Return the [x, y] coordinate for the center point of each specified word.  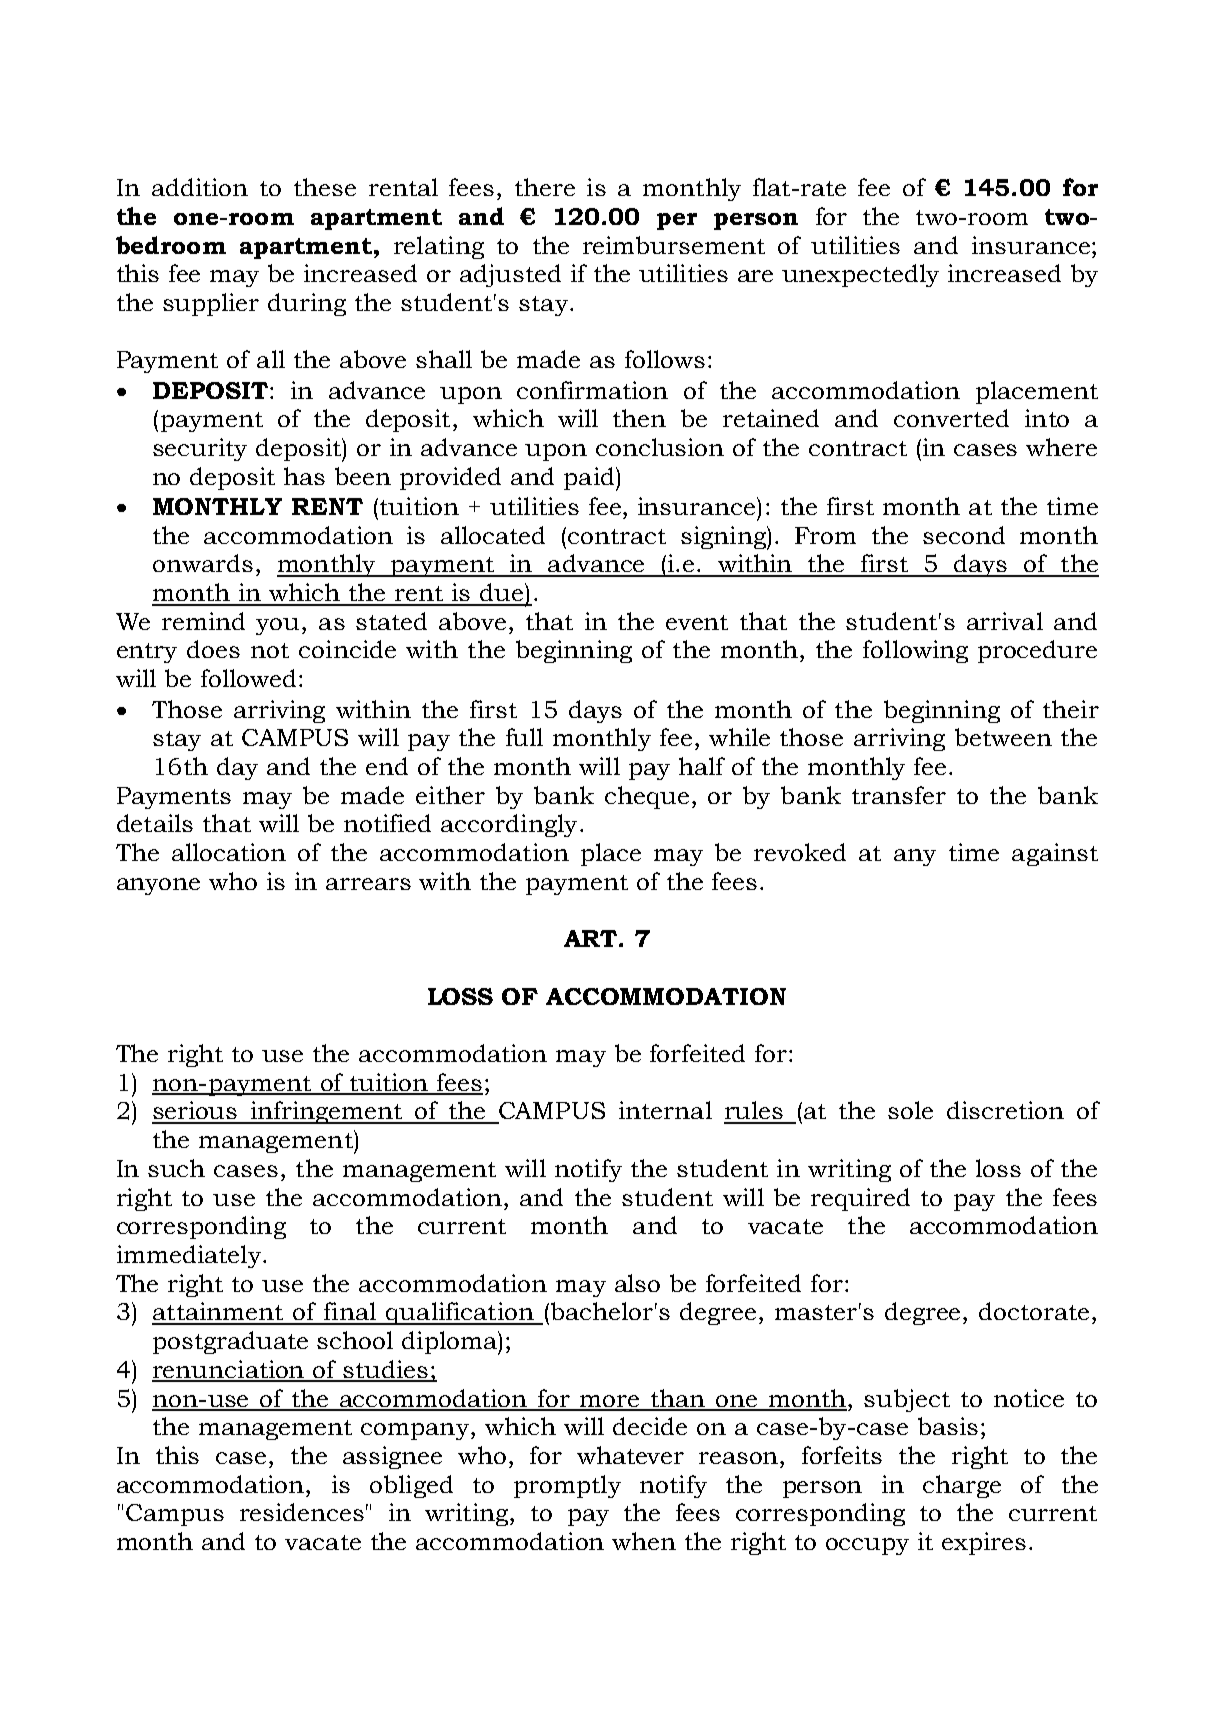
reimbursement [674, 245]
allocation [229, 852]
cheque [647, 797]
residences [302, 1512]
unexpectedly [860, 275]
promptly [567, 1486]
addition [200, 187]
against [1055, 854]
